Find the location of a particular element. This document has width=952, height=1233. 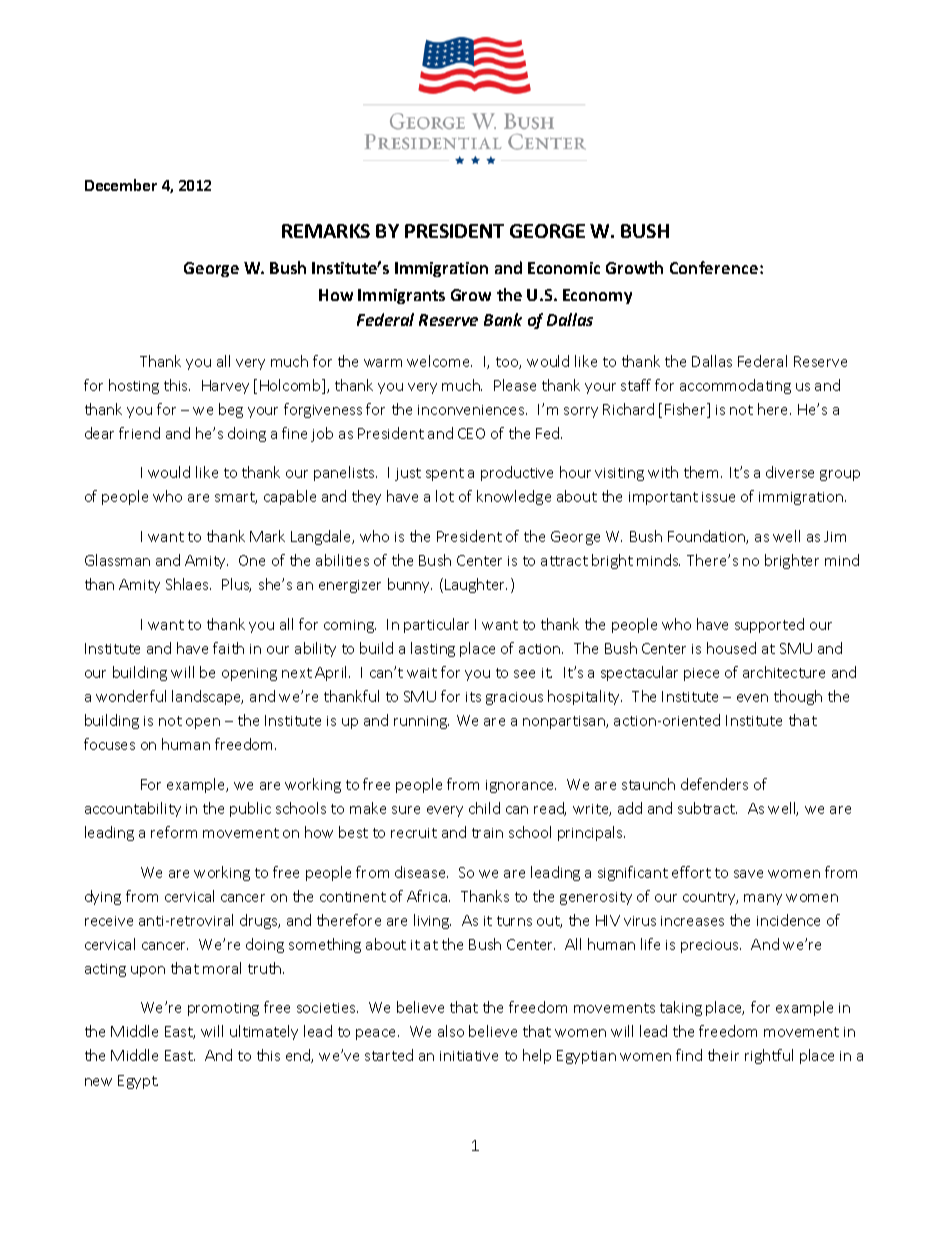

Economic is located at coordinates (564, 268).
